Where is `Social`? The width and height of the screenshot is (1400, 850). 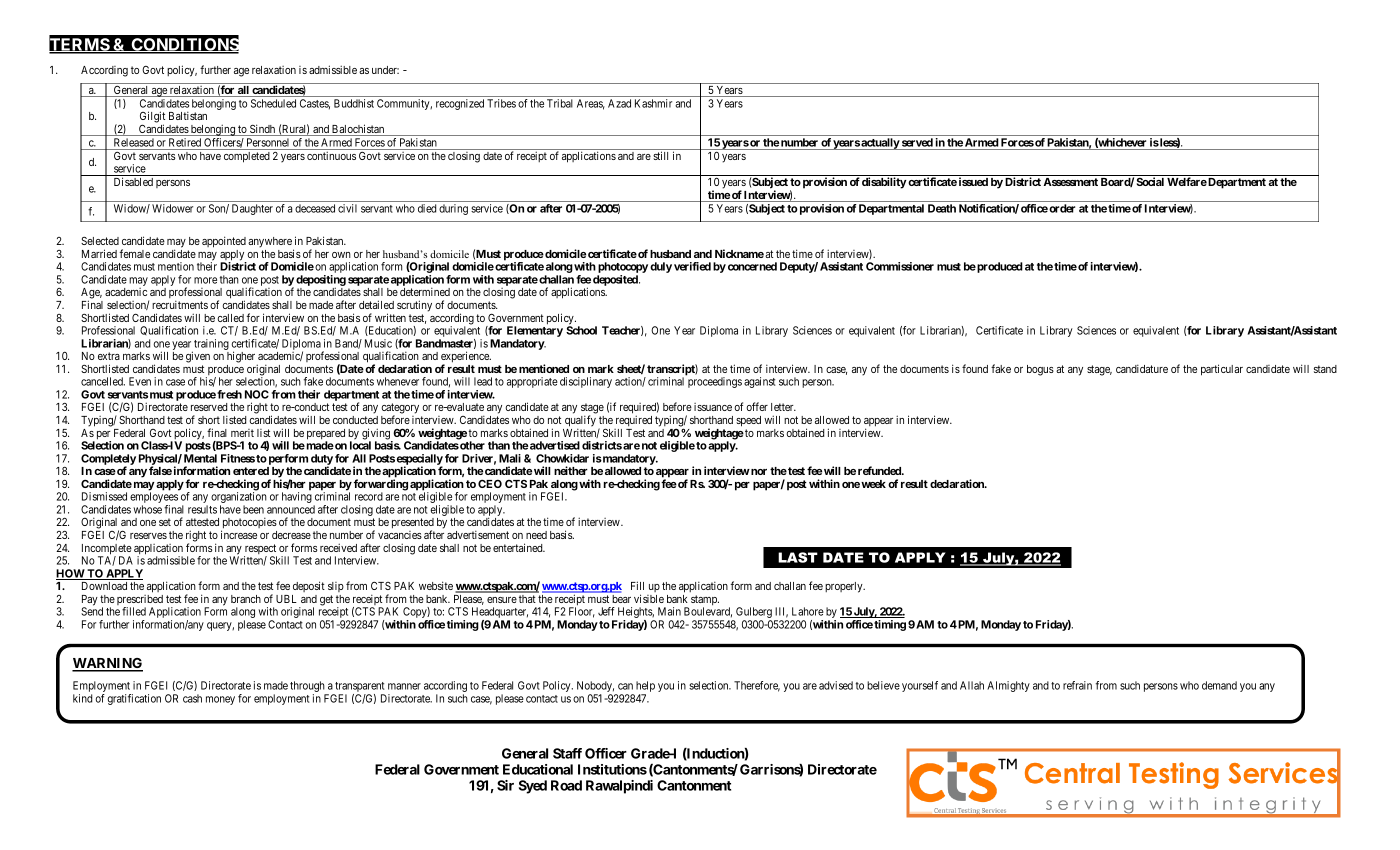
Social is located at coordinates (1150, 181).
